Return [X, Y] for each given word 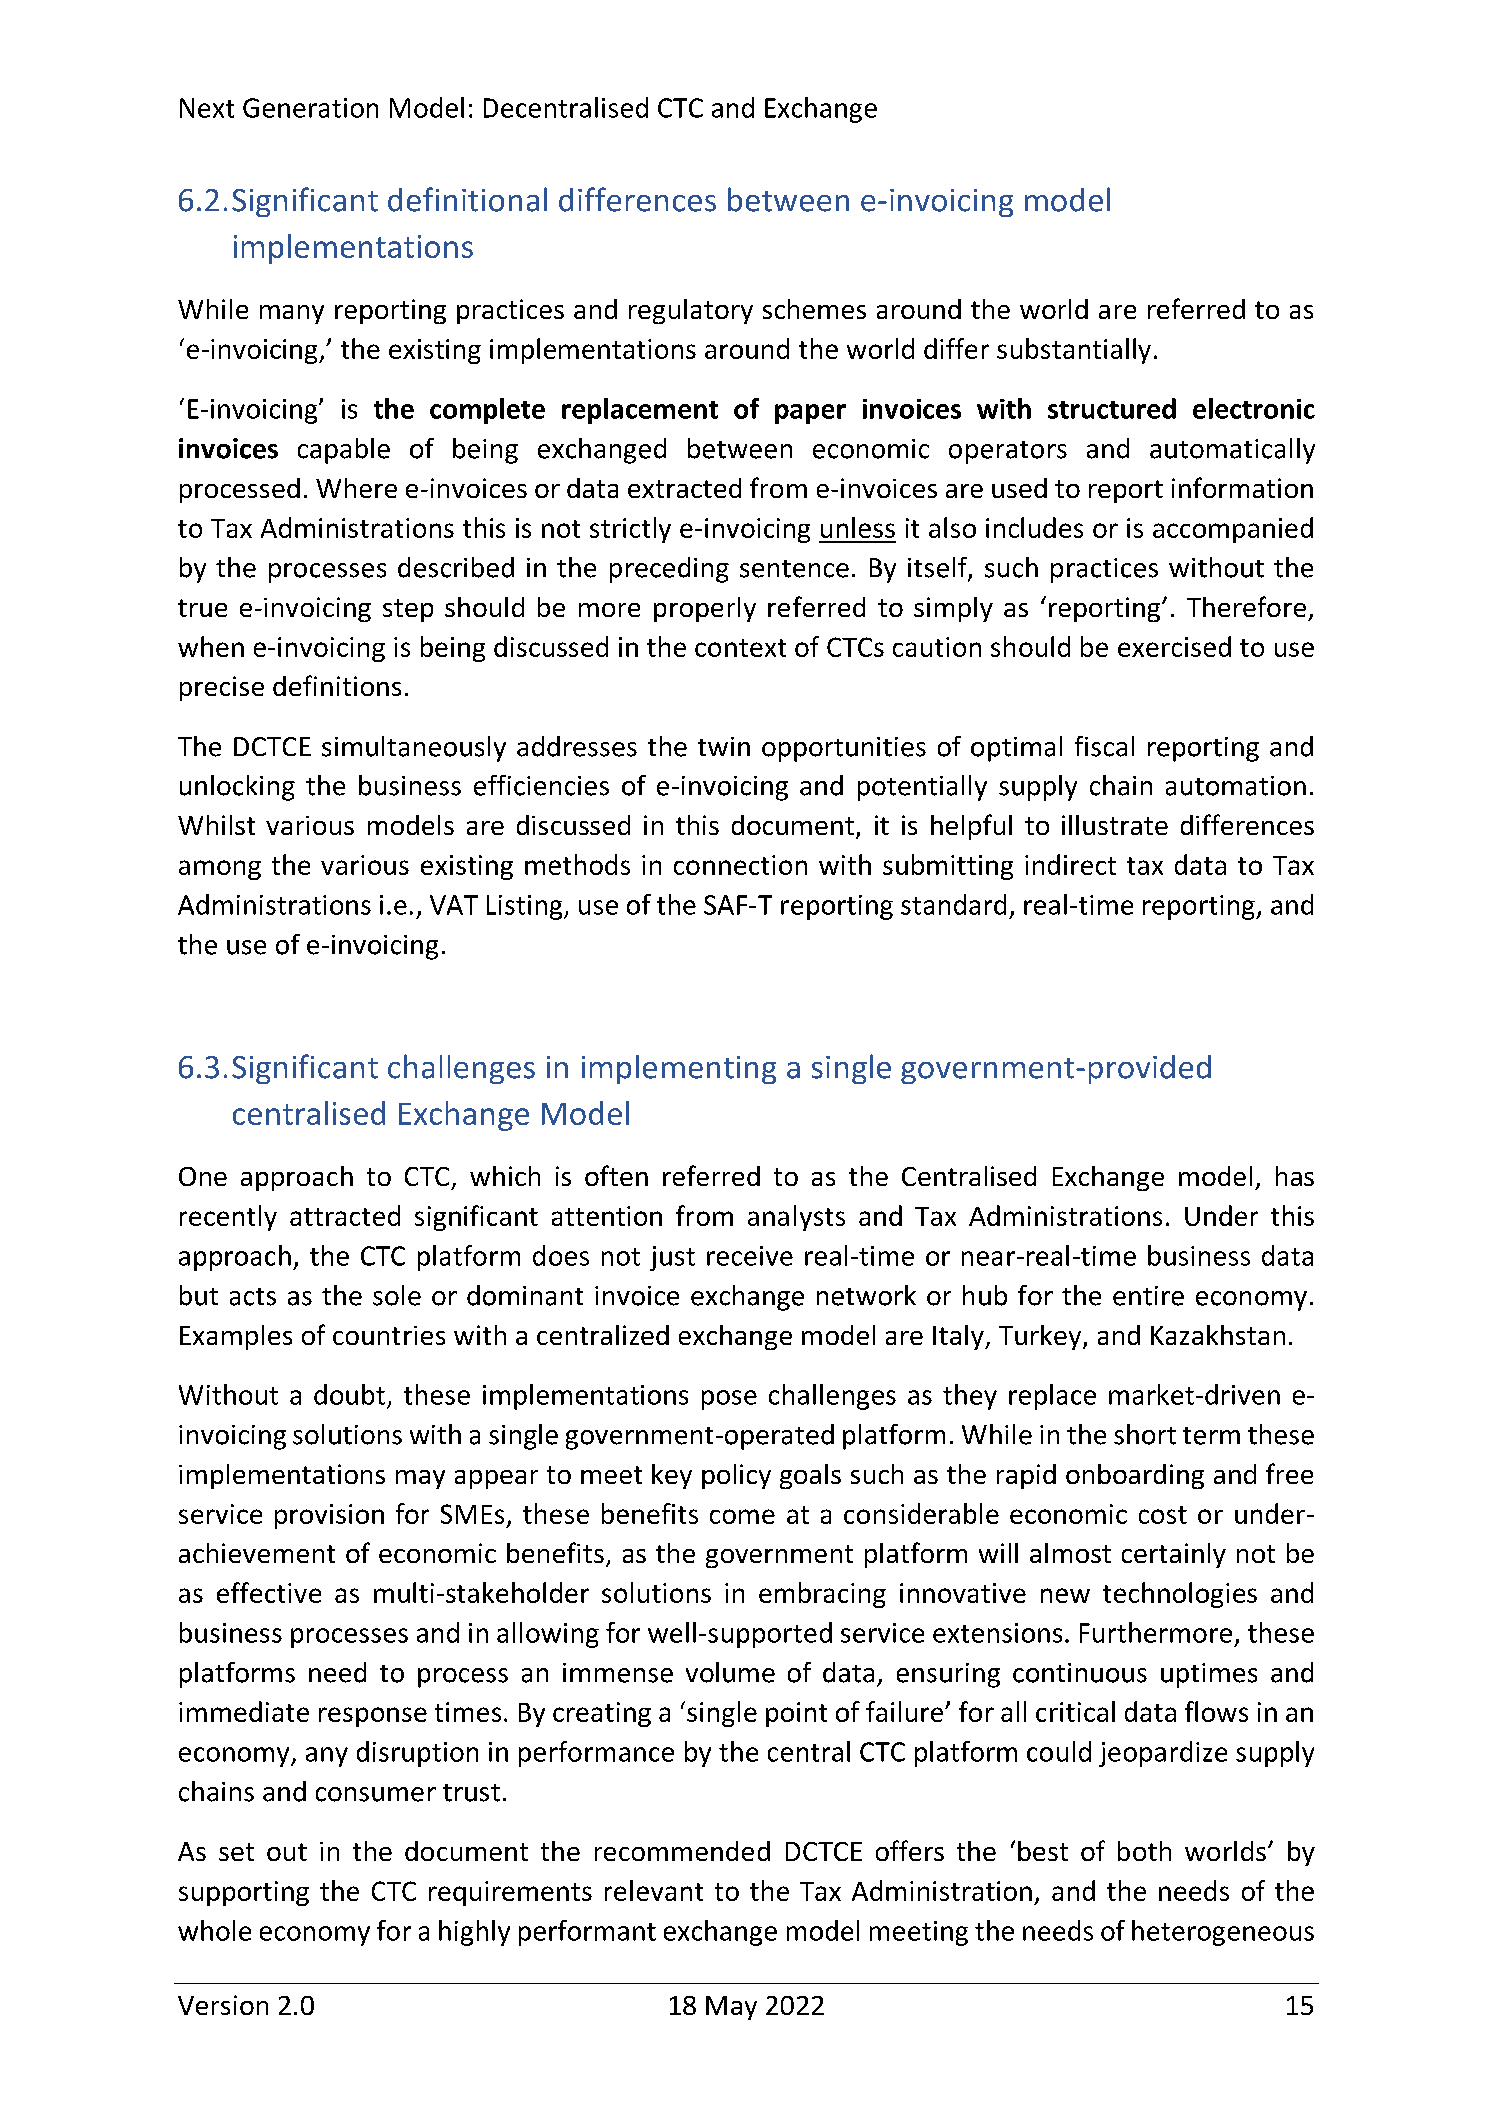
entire [1148, 1296]
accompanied [1233, 530]
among [220, 870]
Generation [310, 108]
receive [750, 1256]
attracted [345, 1215]
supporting [244, 1893]
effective [269, 1592]
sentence [794, 569]
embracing [822, 1595]
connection [740, 865]
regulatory [691, 311]
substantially [1074, 351]
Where [356, 488]
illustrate [1115, 825]
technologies [1180, 1595]
